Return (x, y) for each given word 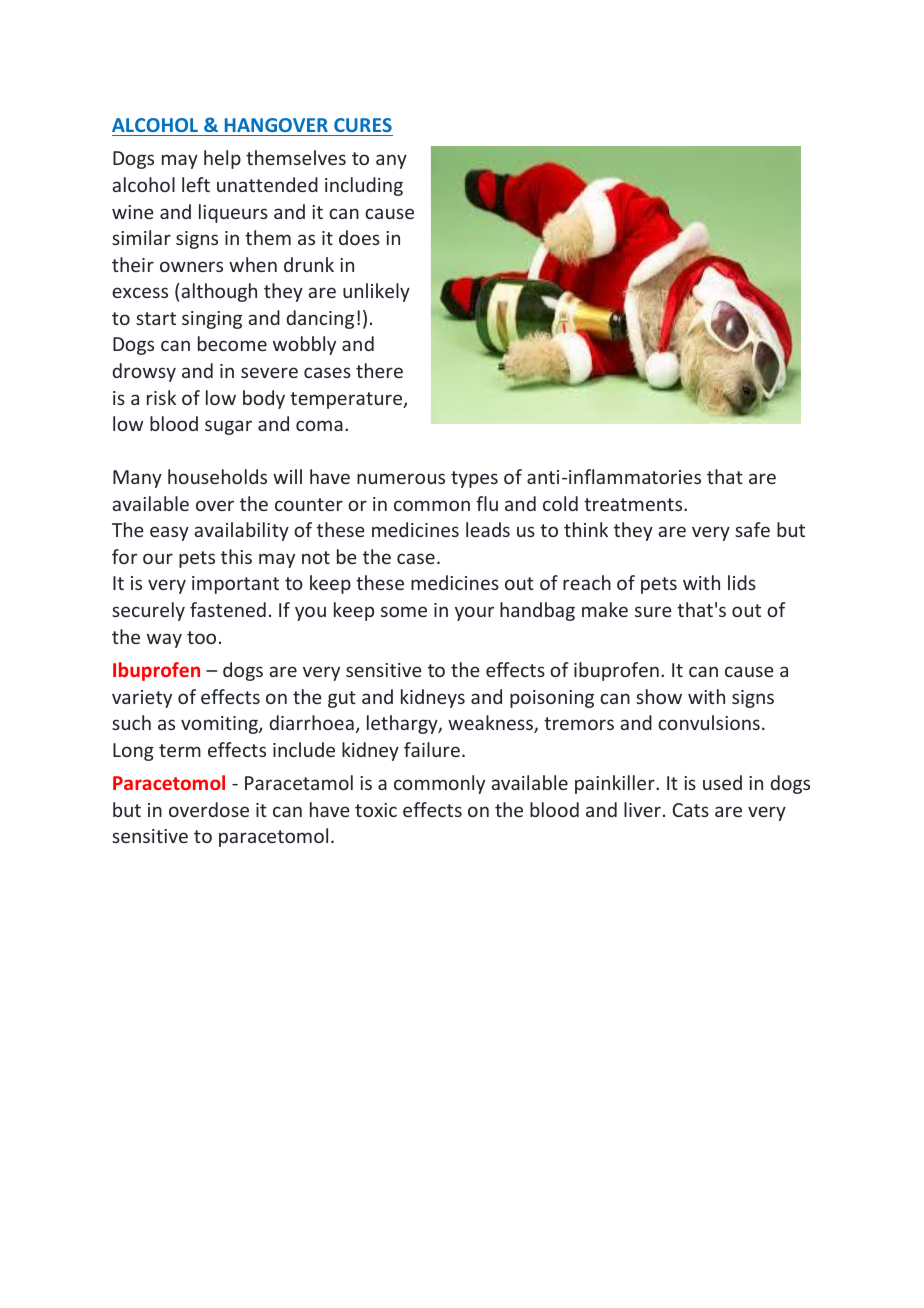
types (474, 479)
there (379, 370)
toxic (376, 810)
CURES (363, 125)
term (180, 750)
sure (653, 611)
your (474, 613)
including (364, 186)
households (217, 476)
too (201, 637)
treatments (634, 504)
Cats (691, 810)
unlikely (376, 292)
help (222, 159)
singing (212, 320)
